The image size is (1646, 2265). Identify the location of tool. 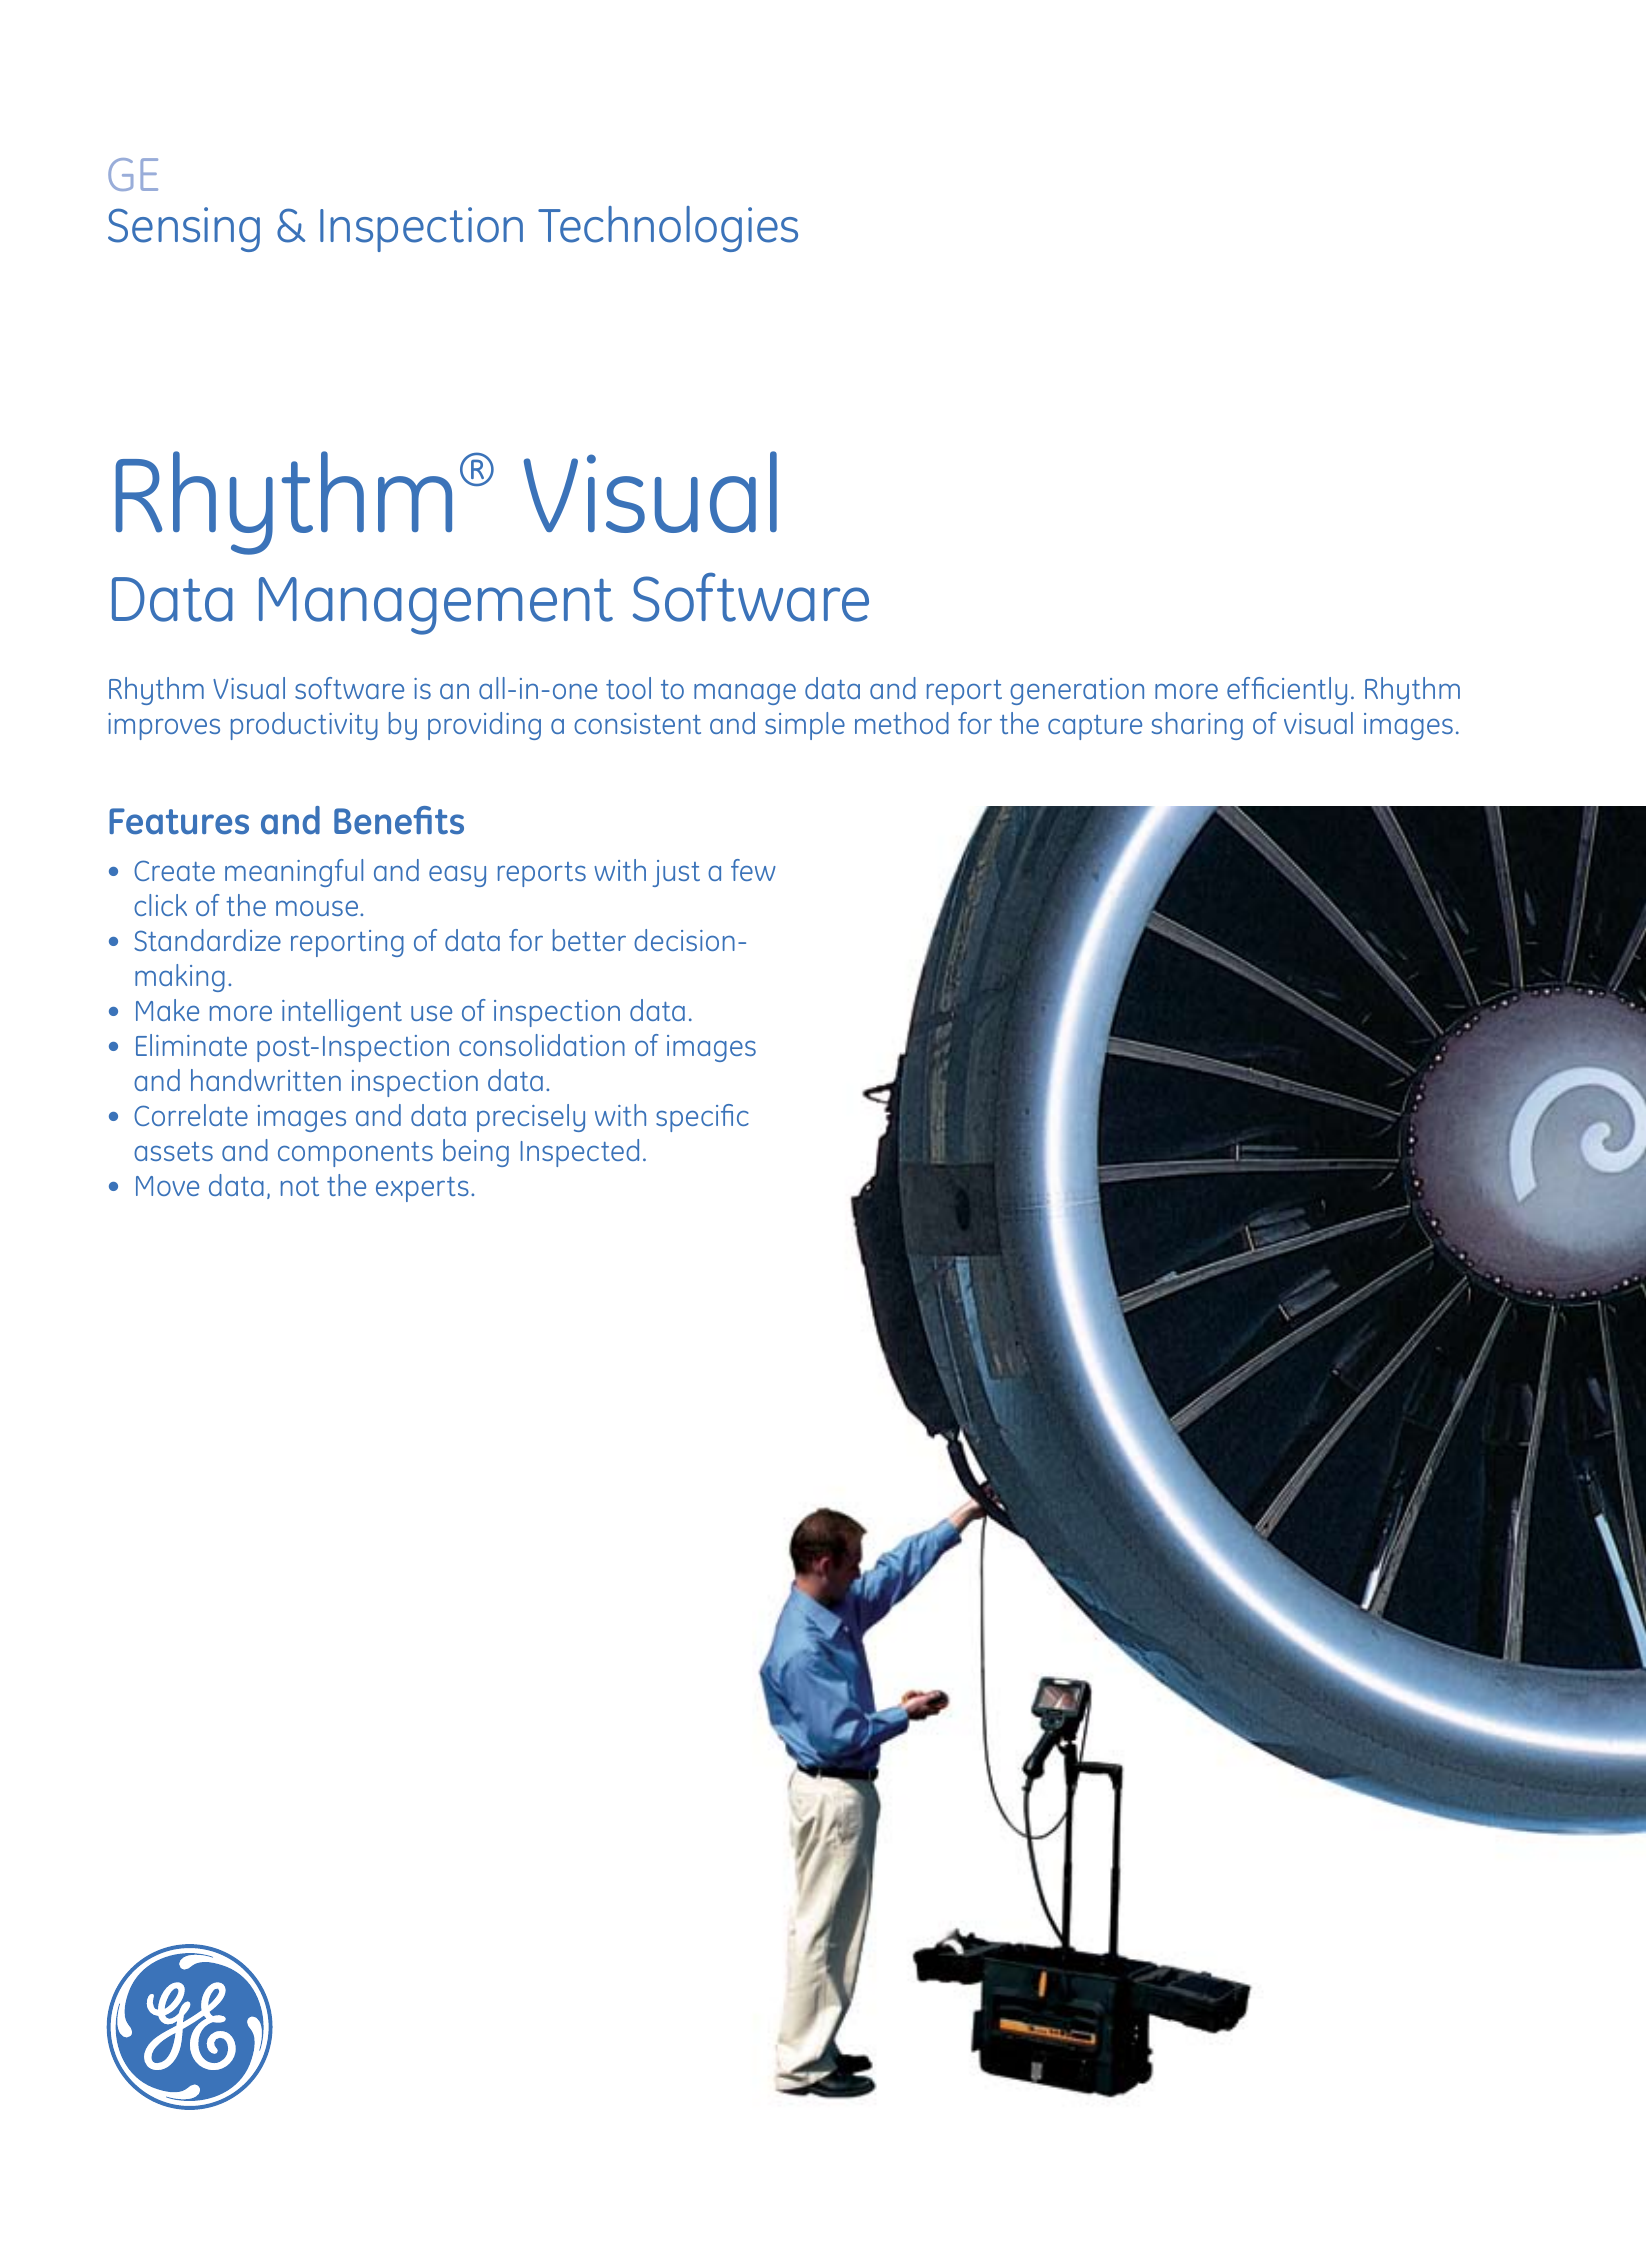
(628, 688).
